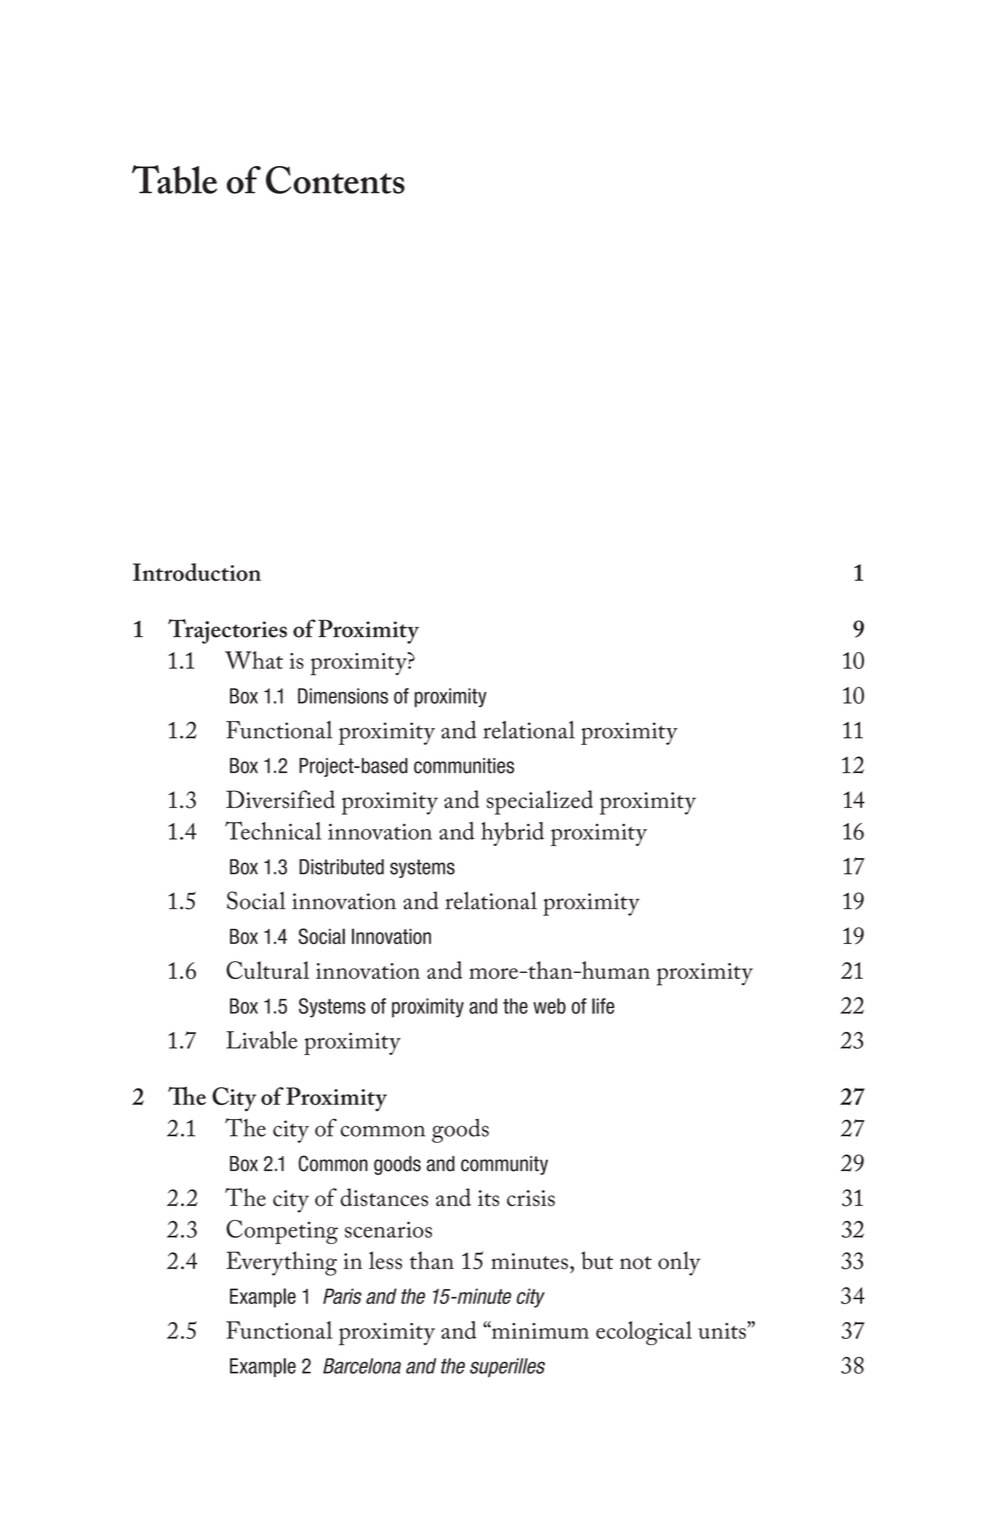 The image size is (998, 1531). What do you see at coordinates (174, 179) in the screenshot?
I see `Table` at bounding box center [174, 179].
